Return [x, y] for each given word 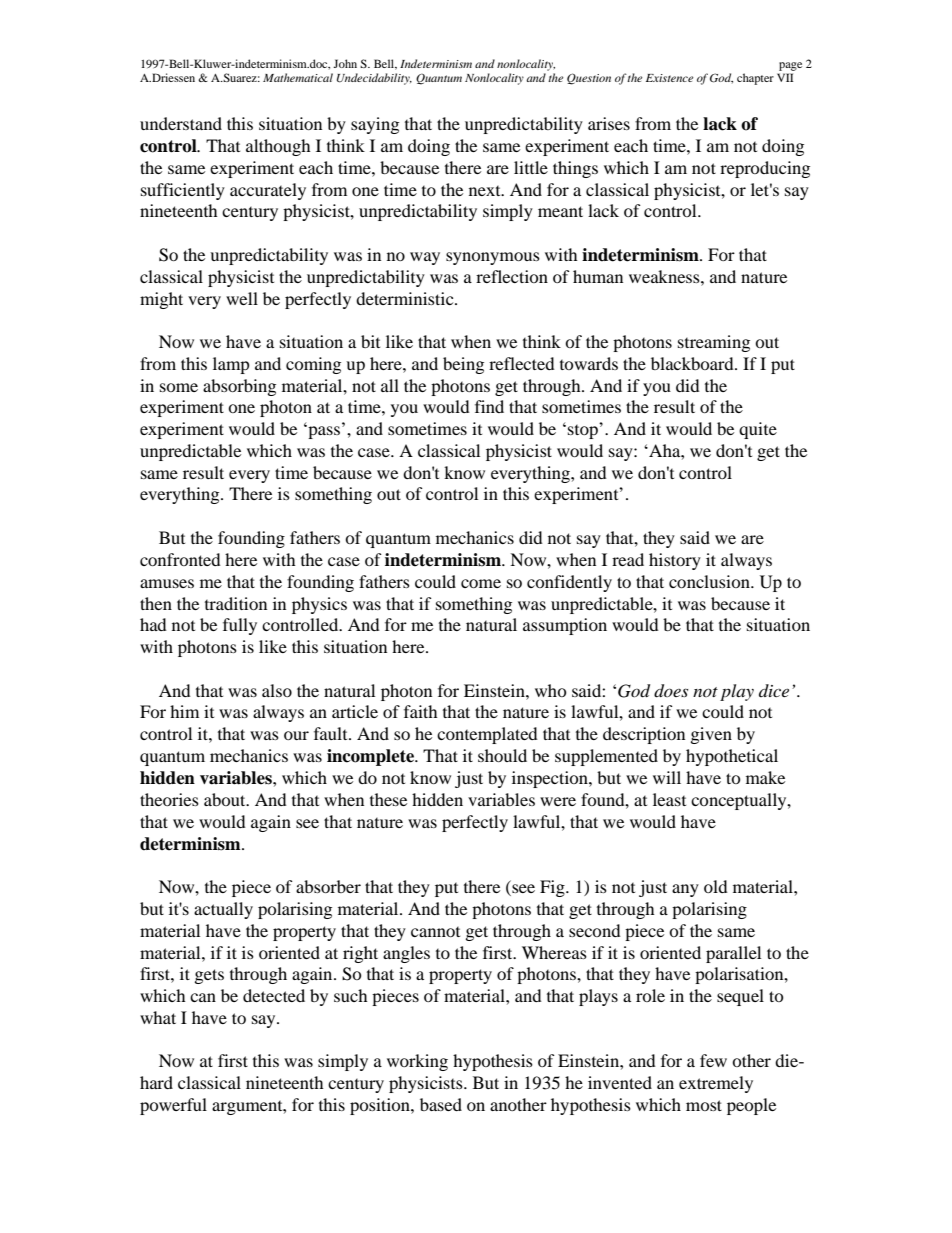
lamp [231, 365]
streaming [714, 343]
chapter [755, 79]
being [463, 365]
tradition [236, 603]
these [388, 799]
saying [375, 125]
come [481, 583]
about [226, 799]
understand [181, 123]
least [669, 799]
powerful [173, 1106]
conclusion [710, 581]
